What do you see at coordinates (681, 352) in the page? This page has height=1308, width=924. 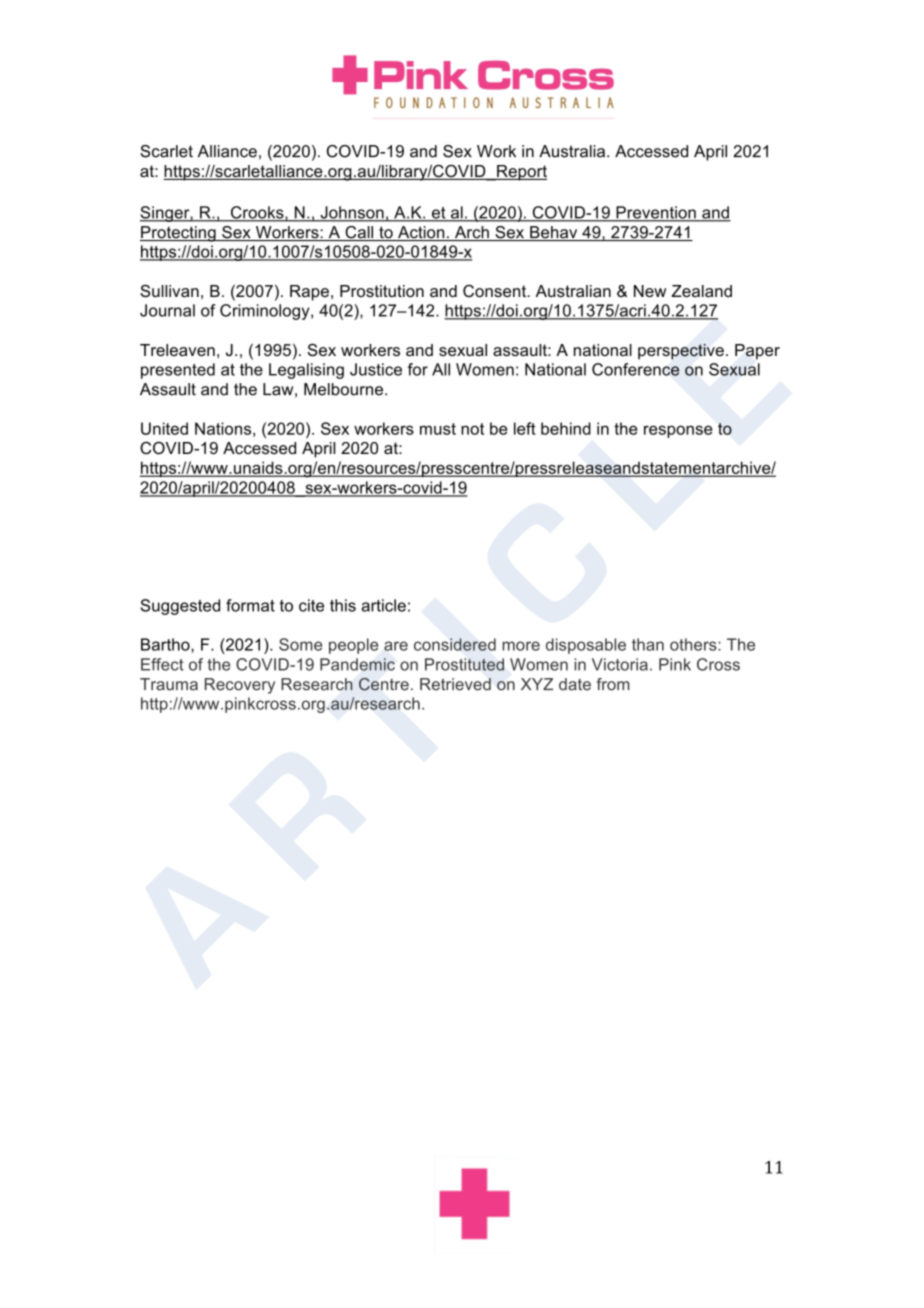 I see `perspective` at bounding box center [681, 352].
